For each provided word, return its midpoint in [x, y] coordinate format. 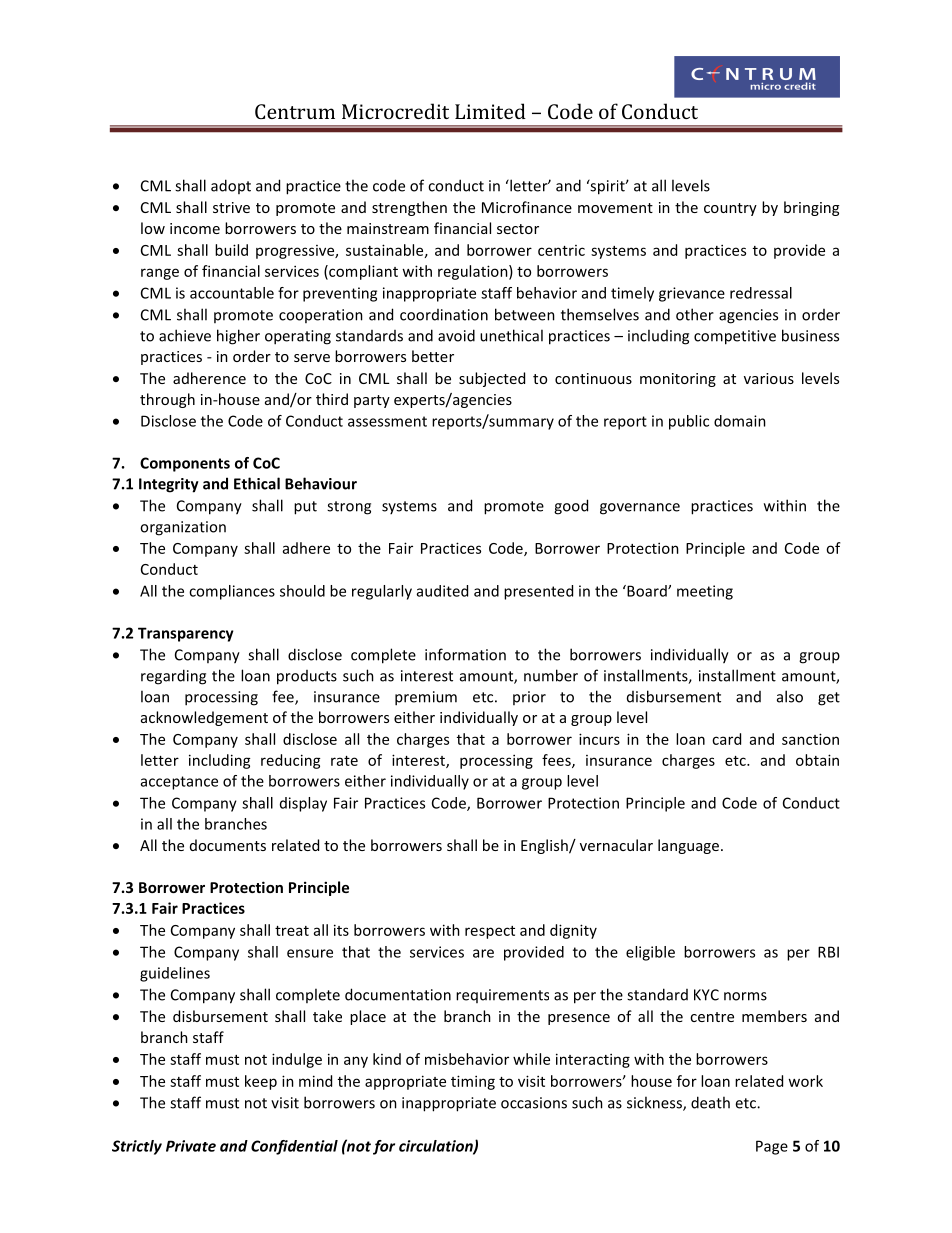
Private [191, 1146]
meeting [705, 592]
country [730, 209]
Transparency [186, 634]
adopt [231, 186]
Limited [490, 111]
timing [473, 1082]
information [465, 654]
